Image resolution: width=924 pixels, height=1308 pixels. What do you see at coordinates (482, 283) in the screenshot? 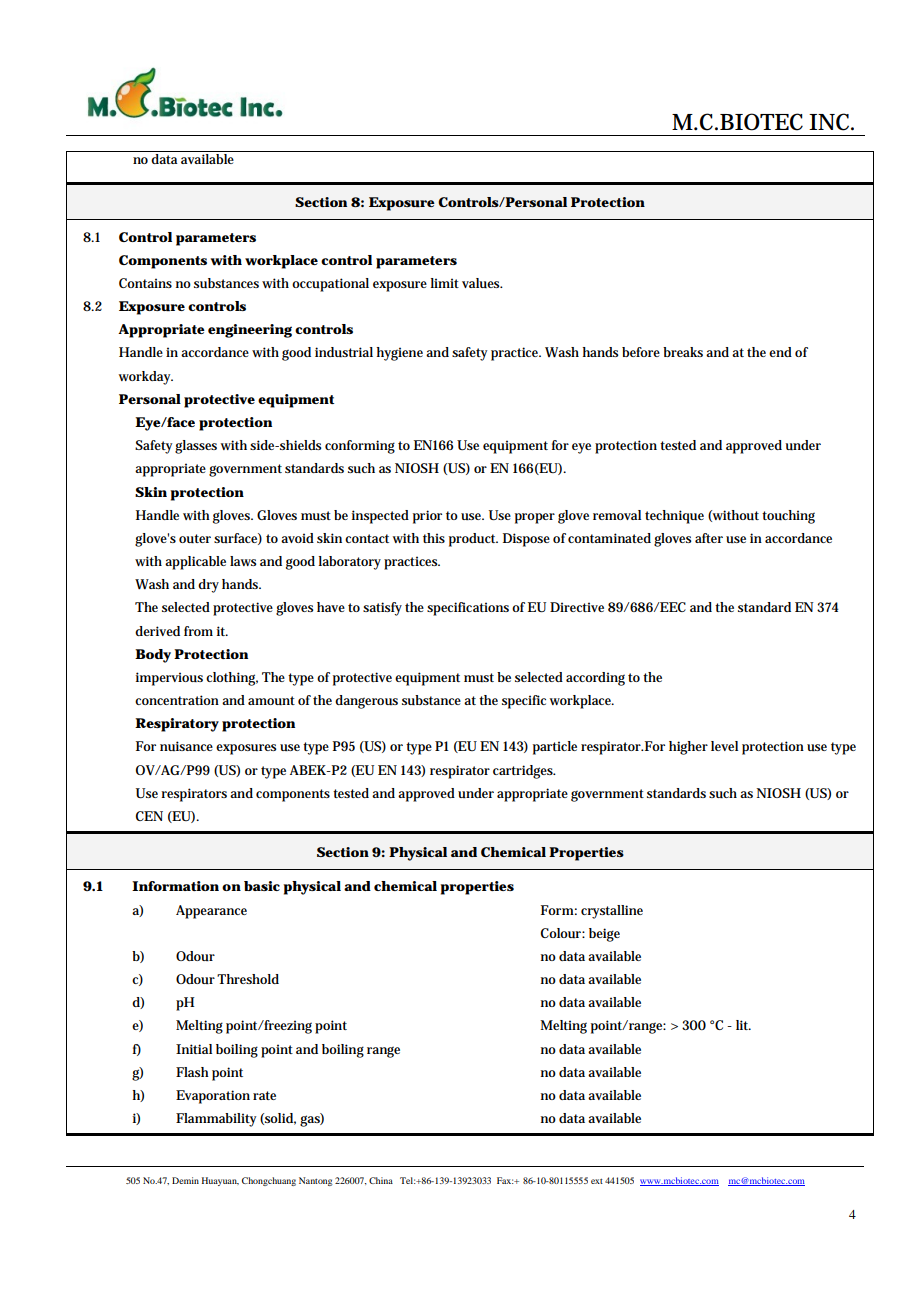
I see `values` at bounding box center [482, 283].
